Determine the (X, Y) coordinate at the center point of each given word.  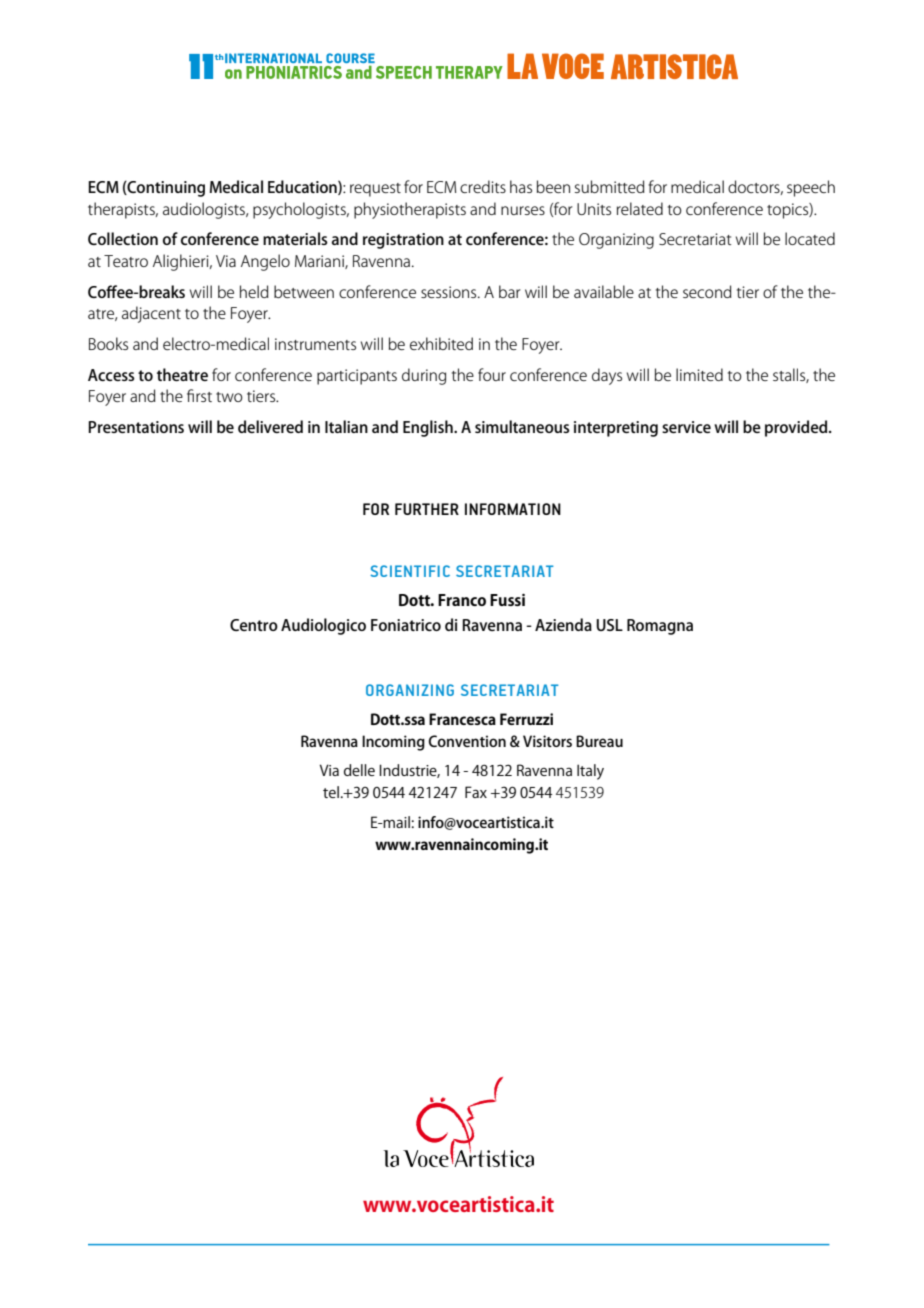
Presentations (136, 427)
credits (483, 186)
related (640, 208)
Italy (590, 772)
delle (359, 770)
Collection (123, 238)
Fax (476, 792)
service (686, 427)
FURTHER (427, 509)
